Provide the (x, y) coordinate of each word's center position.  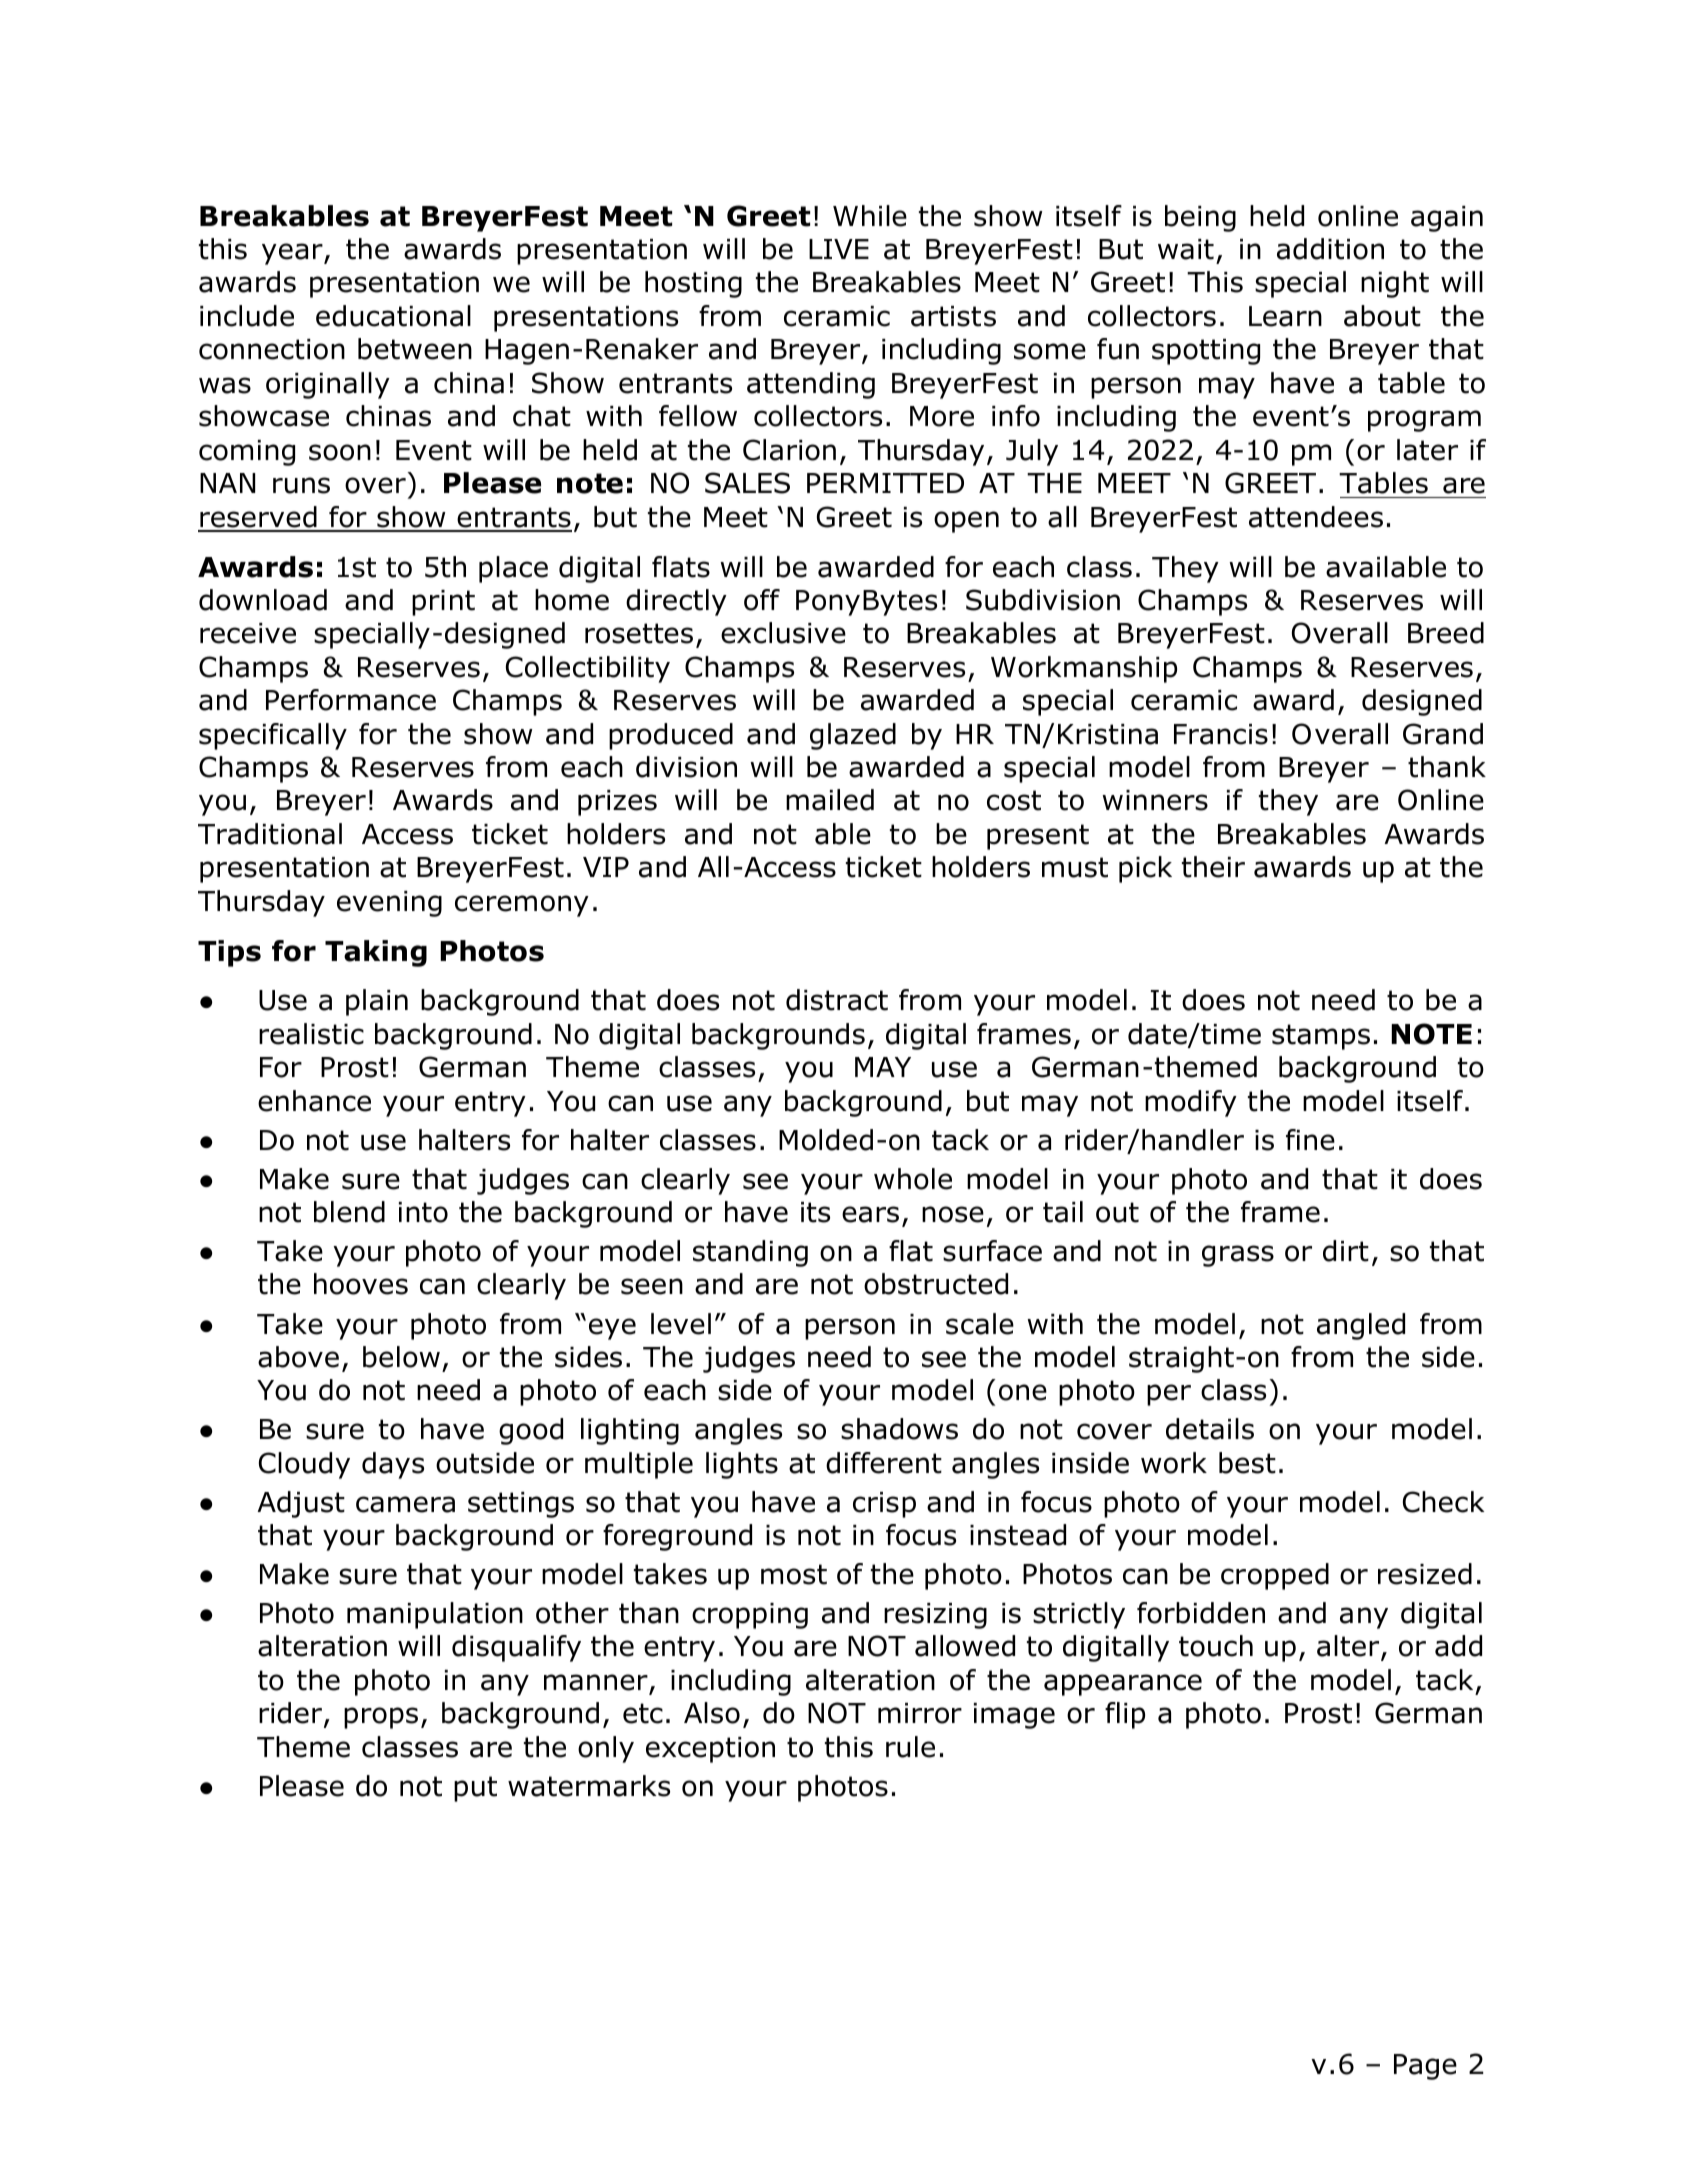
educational (393, 316)
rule (910, 1747)
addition (1330, 249)
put (475, 1789)
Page (1425, 2067)
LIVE (839, 249)
